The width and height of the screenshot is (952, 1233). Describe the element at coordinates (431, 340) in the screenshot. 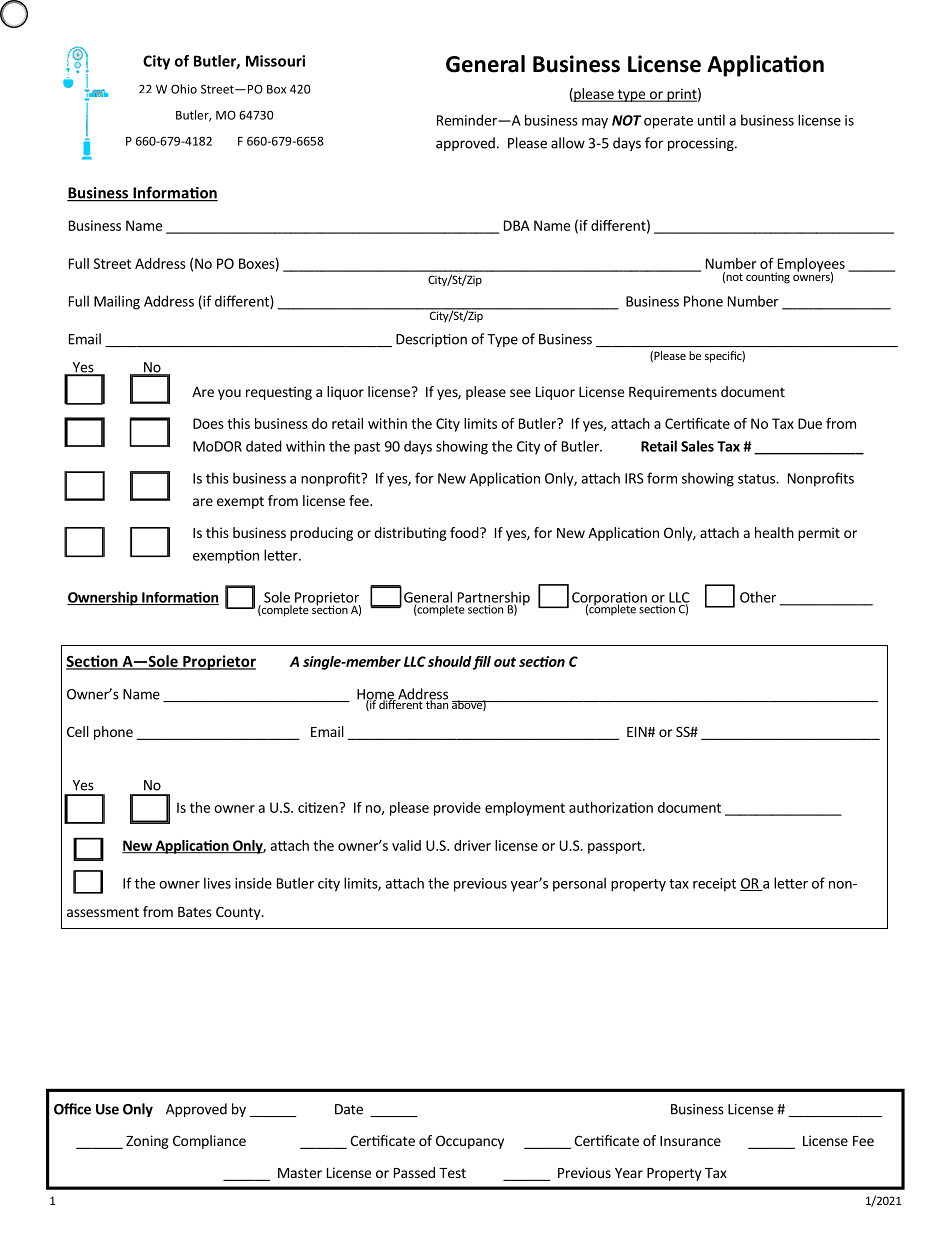

I see `Description` at that location.
